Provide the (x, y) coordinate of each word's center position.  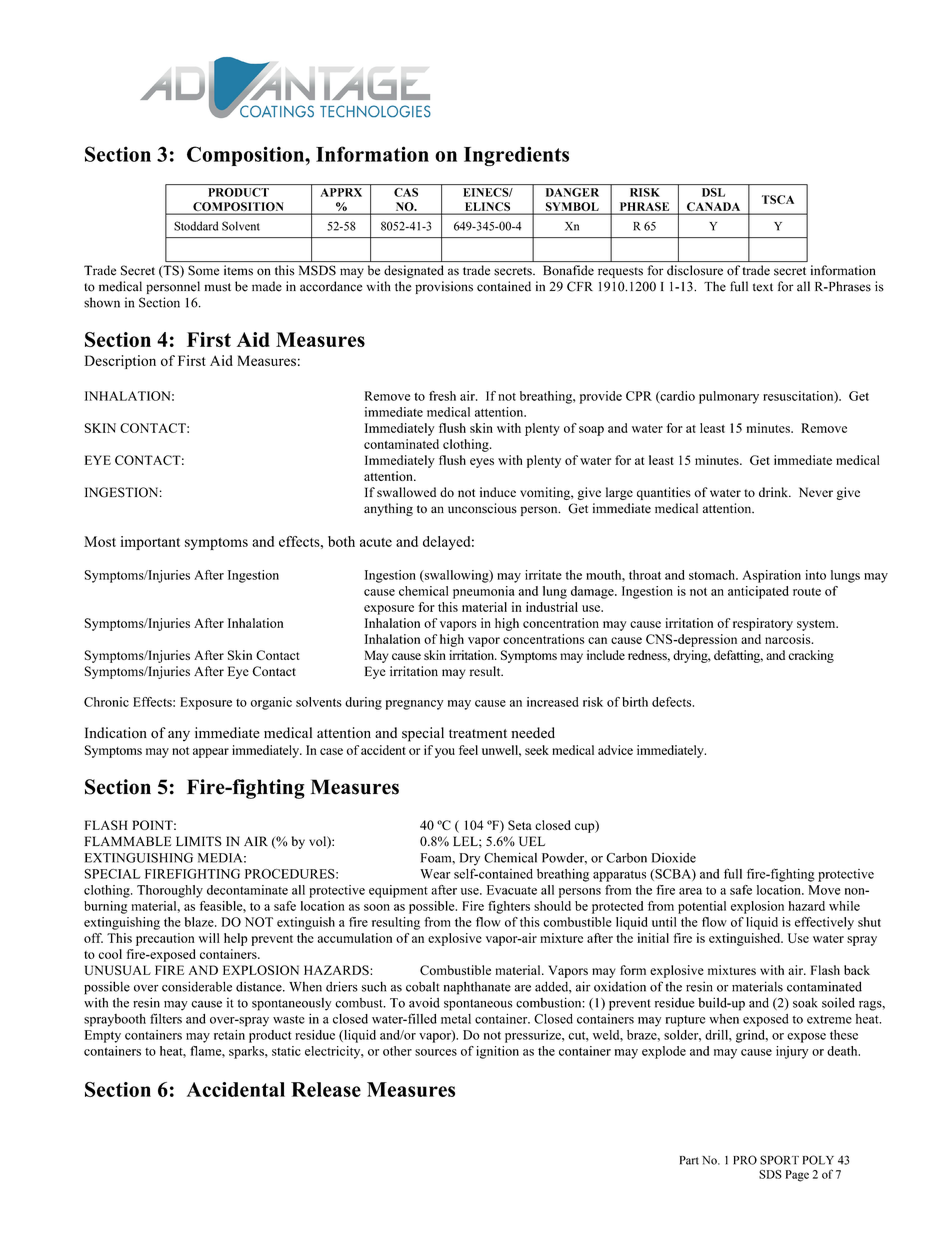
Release (326, 1089)
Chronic (106, 702)
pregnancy (414, 705)
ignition (497, 1052)
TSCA (778, 199)
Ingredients (516, 156)
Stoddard (196, 226)
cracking (811, 656)
